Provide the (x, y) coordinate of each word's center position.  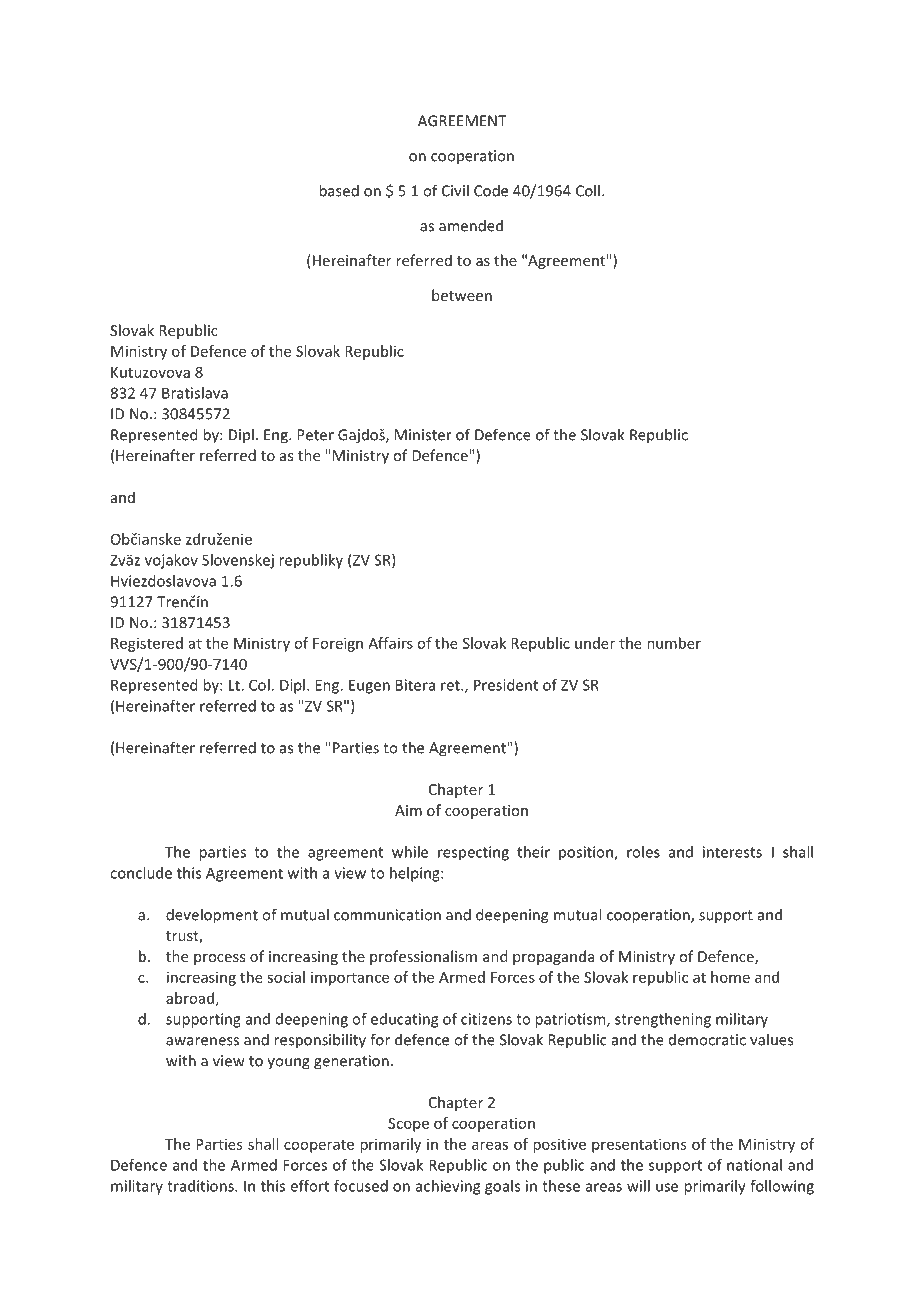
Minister (423, 435)
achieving (448, 1187)
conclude (141, 873)
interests (732, 852)
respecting (473, 853)
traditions (201, 1186)
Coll (588, 190)
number (674, 643)
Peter (315, 435)
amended (471, 225)
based (339, 190)
